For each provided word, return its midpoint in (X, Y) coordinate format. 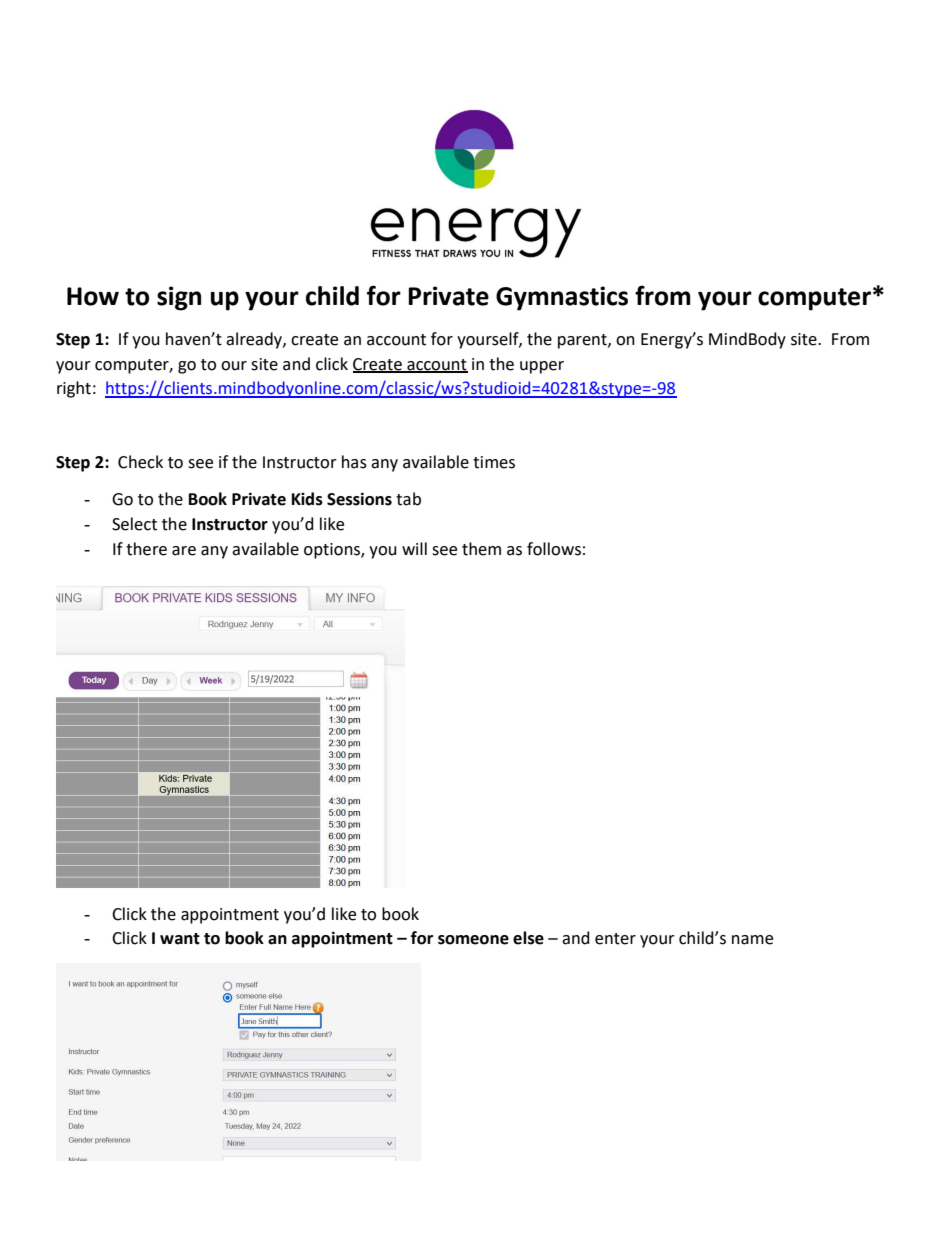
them (481, 549)
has (354, 462)
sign (179, 298)
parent (583, 341)
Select (134, 524)
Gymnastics (562, 298)
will (414, 548)
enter (615, 939)
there (146, 549)
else (528, 938)
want (180, 939)
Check (140, 462)
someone (473, 940)
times (494, 462)
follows (554, 549)
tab (408, 499)
